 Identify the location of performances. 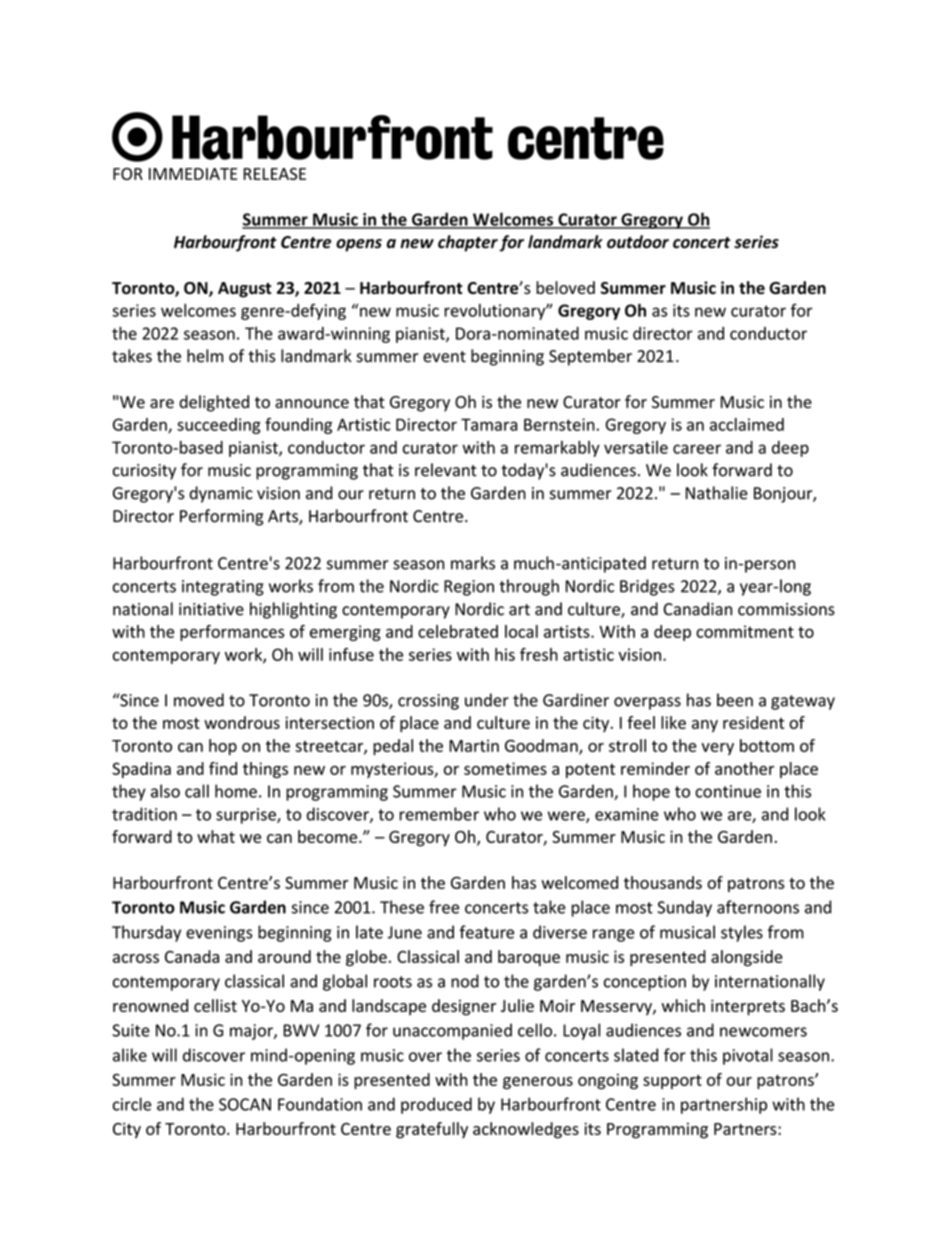
(232, 633).
